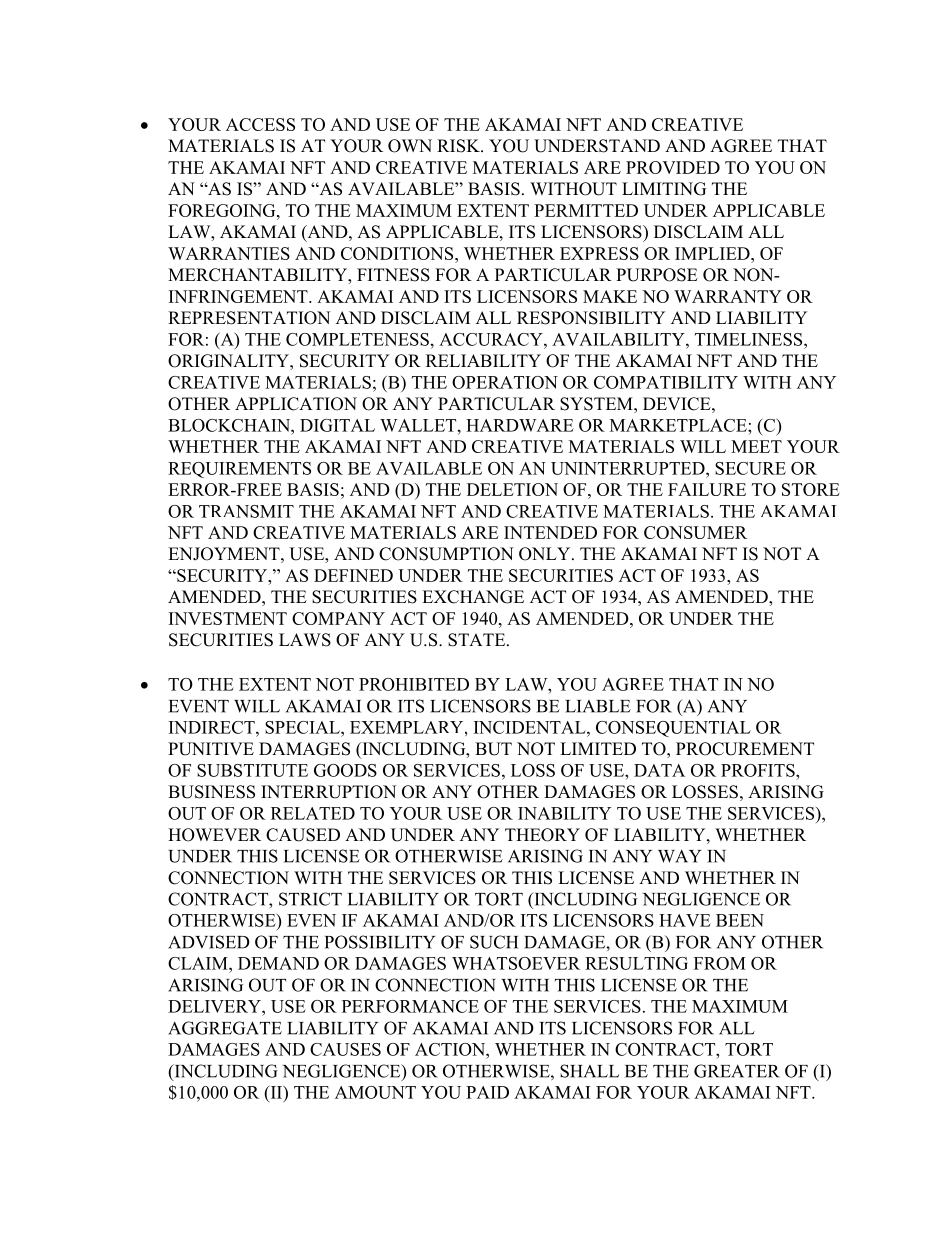 The width and height of the document is (952, 1233). What do you see at coordinates (673, 167) in the document?
I see `PROVIDED` at bounding box center [673, 167].
